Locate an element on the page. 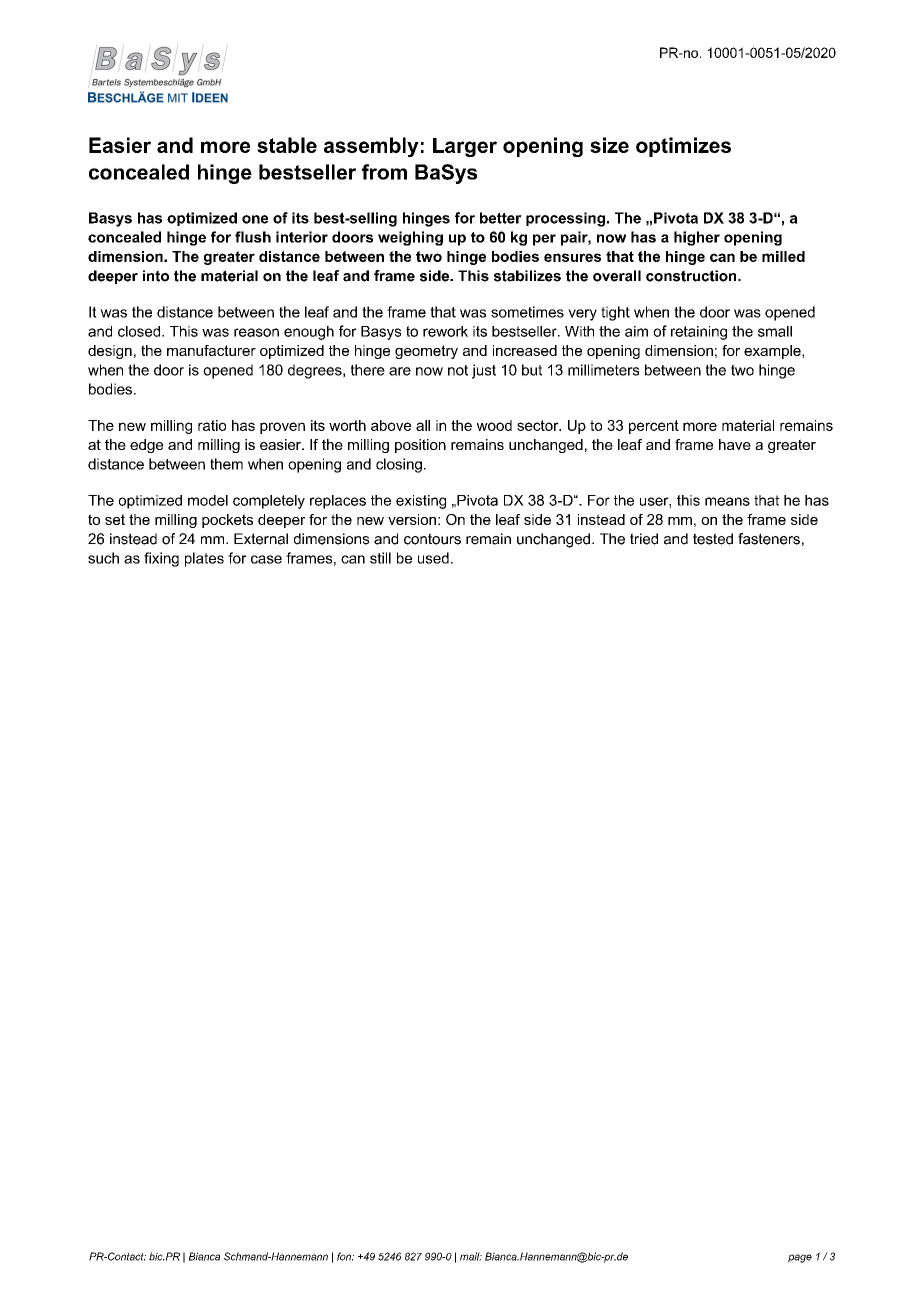 The image size is (924, 1308). fasteners is located at coordinates (769, 539).
